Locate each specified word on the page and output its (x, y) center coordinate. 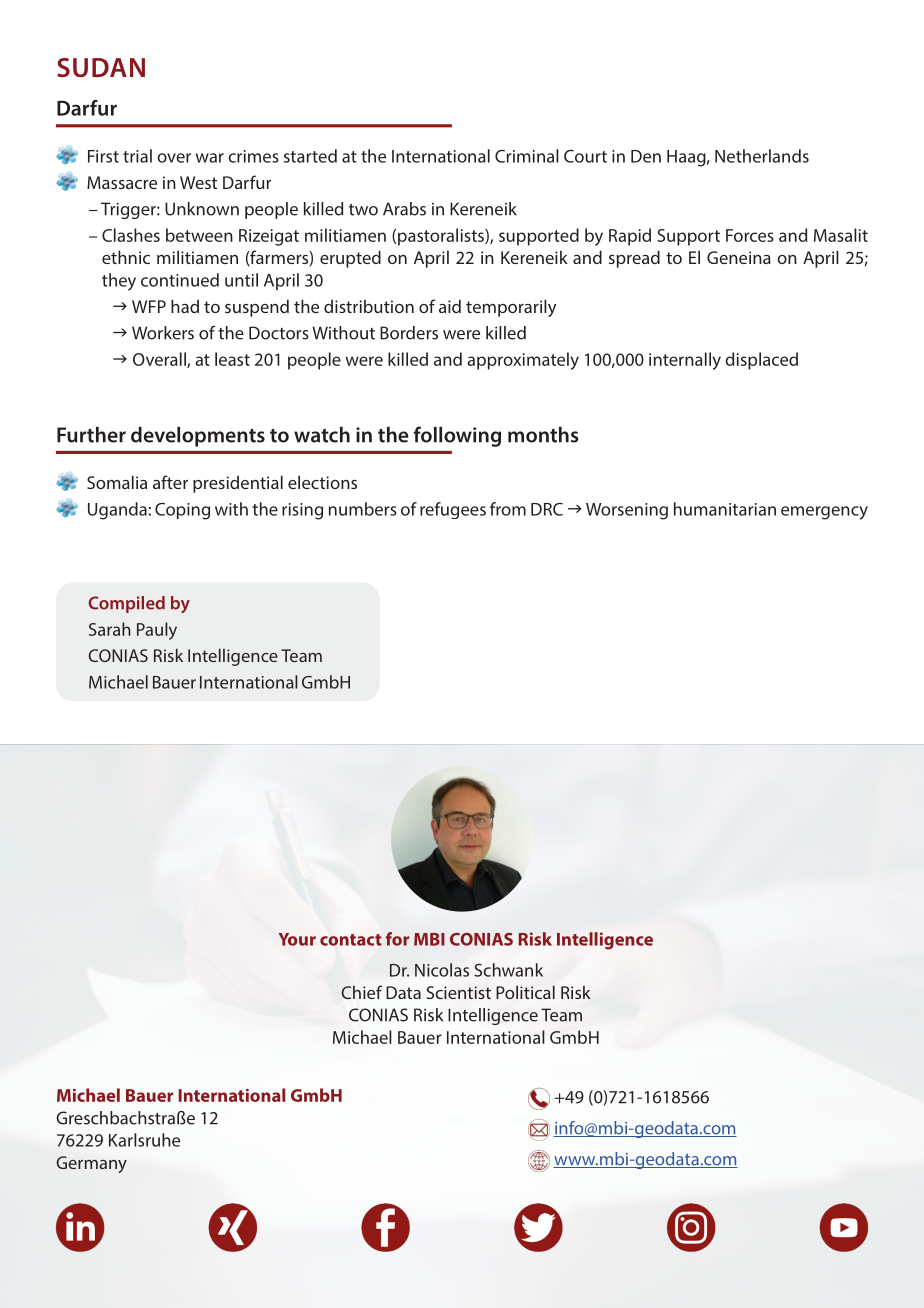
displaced (761, 361)
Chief (361, 992)
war (210, 158)
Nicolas (442, 970)
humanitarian (725, 509)
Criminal (527, 156)
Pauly (157, 631)
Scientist (459, 992)
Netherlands (762, 156)
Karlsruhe (144, 1140)
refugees (453, 510)
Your (297, 939)
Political (525, 992)
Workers (163, 333)
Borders (409, 333)
